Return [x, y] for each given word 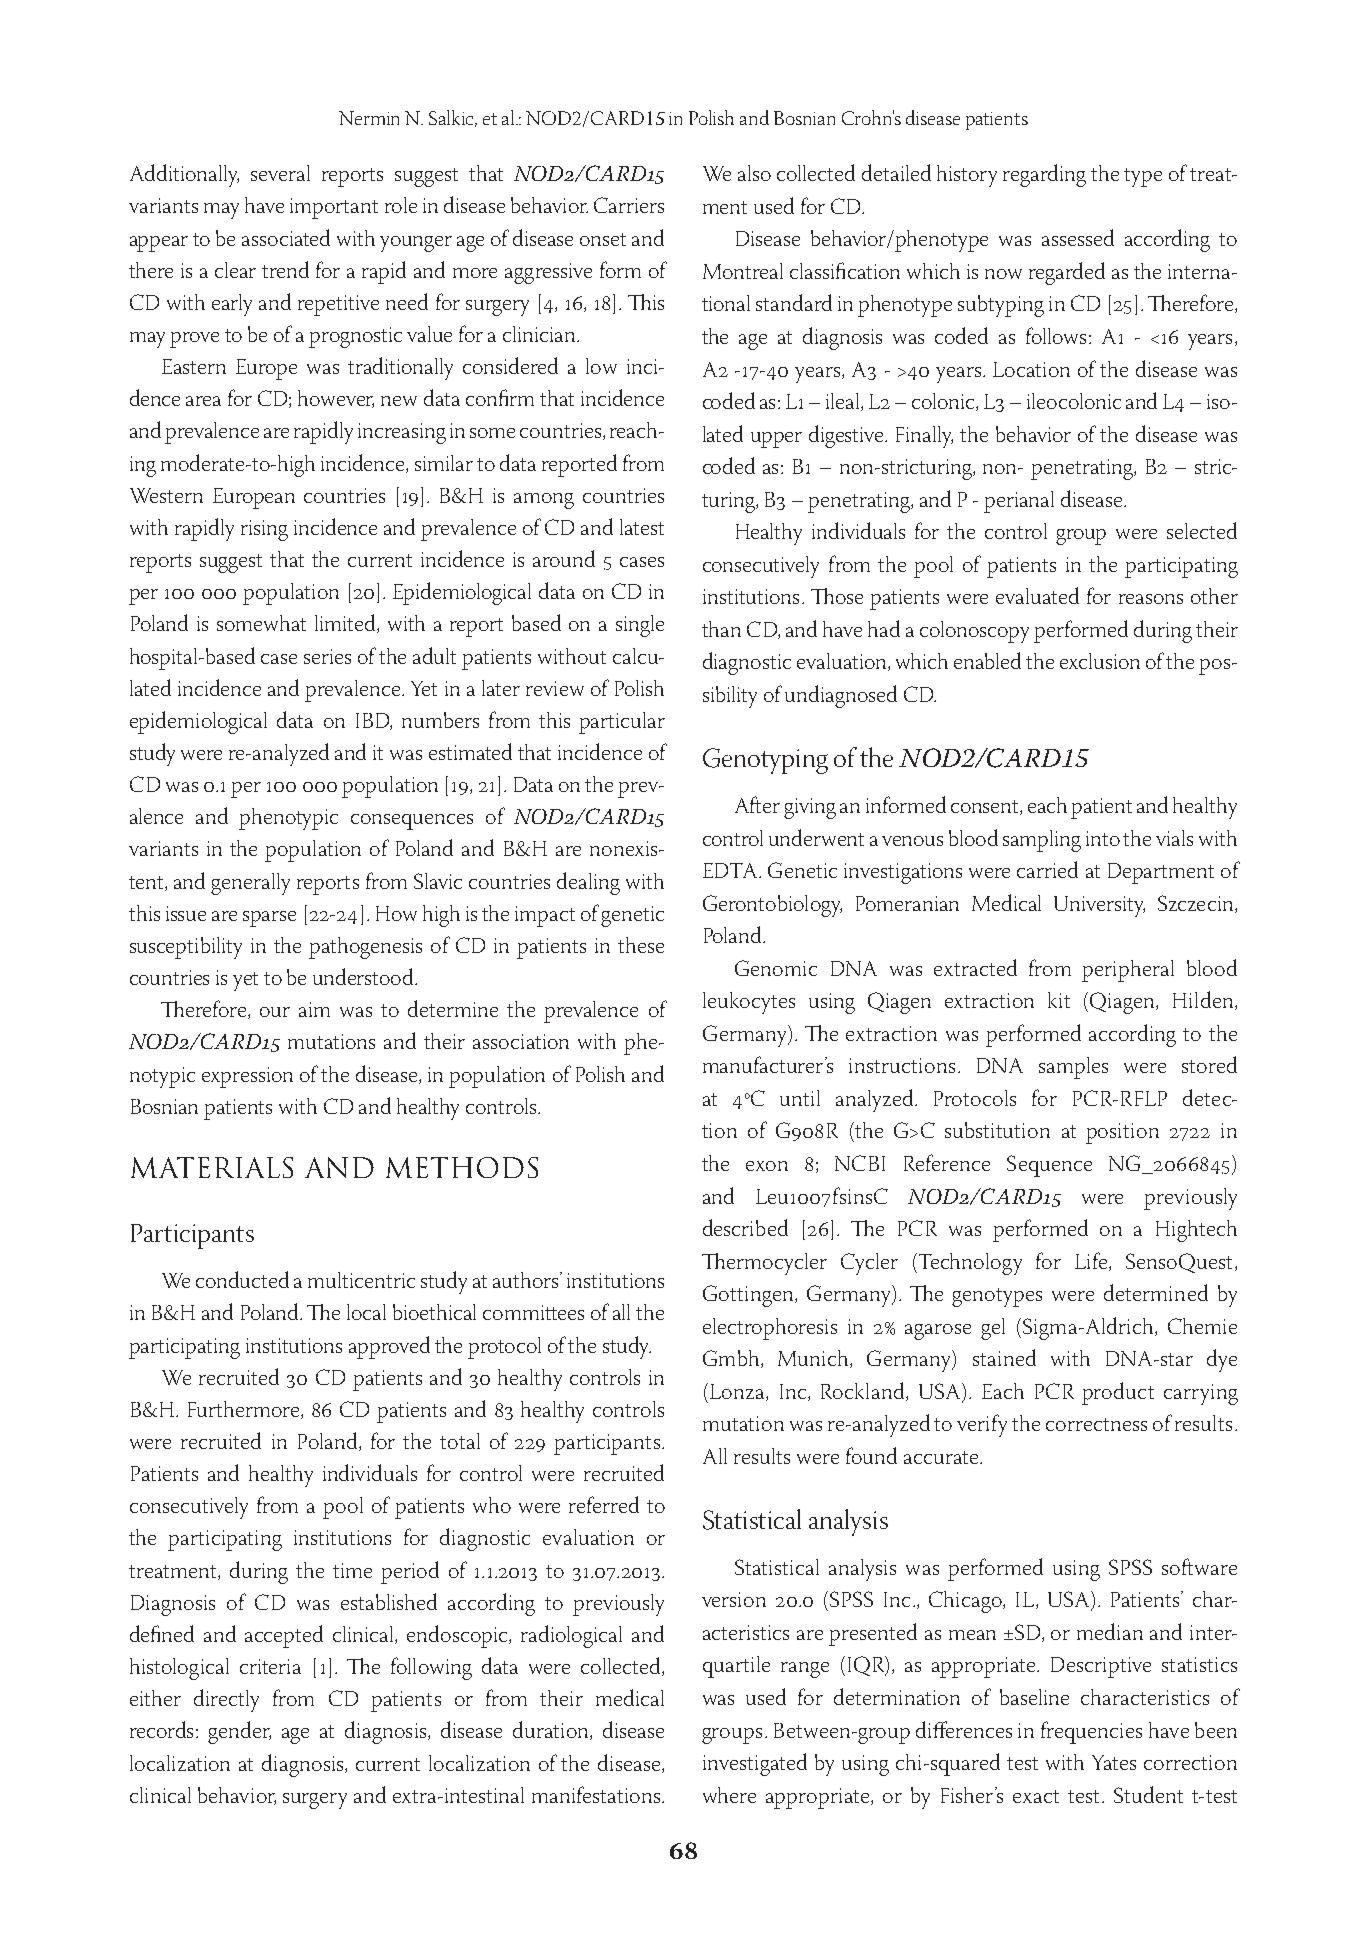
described [745, 1227]
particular [622, 723]
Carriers [629, 205]
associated [286, 237]
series [327, 656]
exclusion [1100, 661]
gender [239, 1732]
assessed [1078, 237]
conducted [242, 1279]
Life [1092, 1261]
